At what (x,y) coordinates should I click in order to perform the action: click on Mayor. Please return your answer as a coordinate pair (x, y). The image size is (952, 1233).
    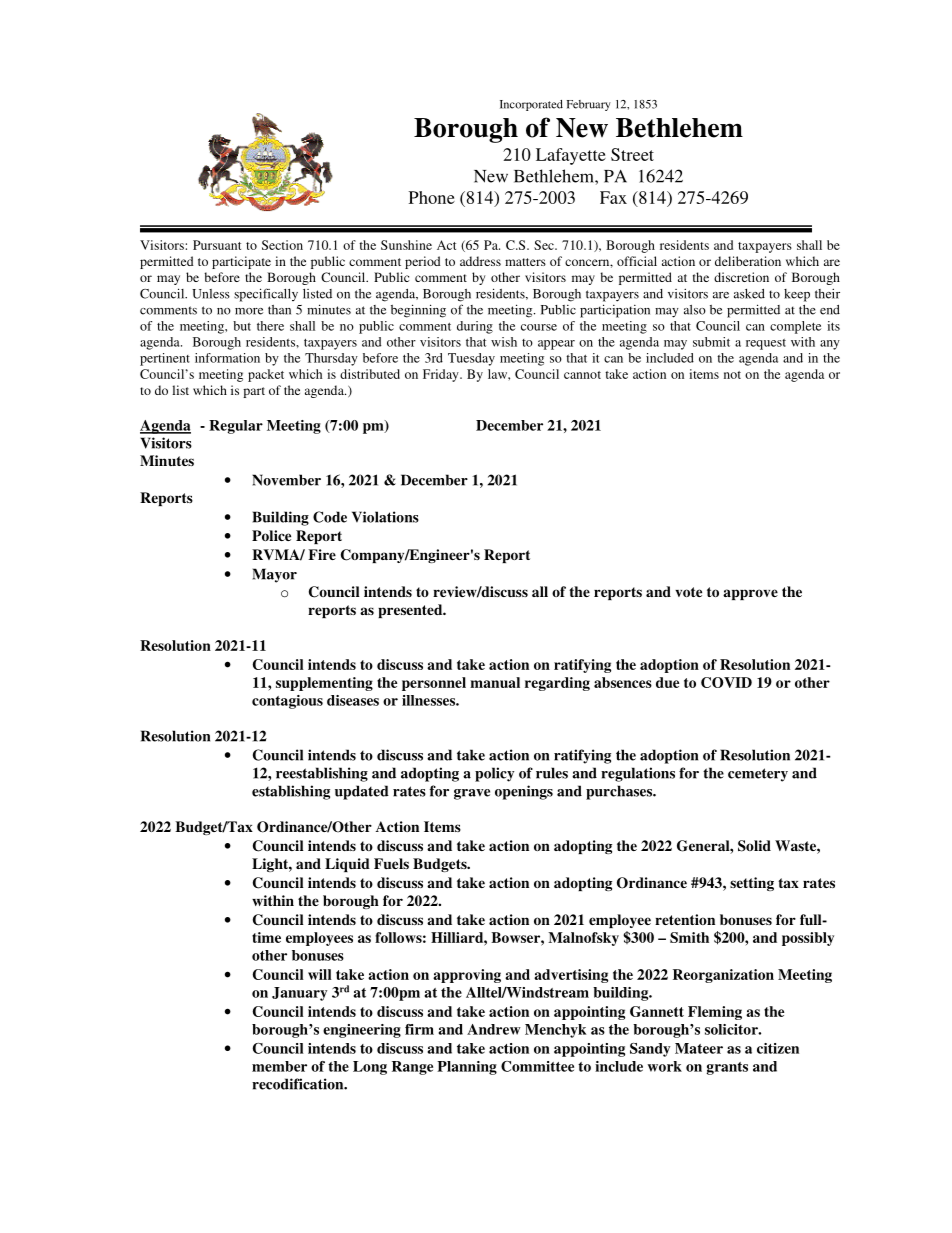
    Looking at the image, I should click on (274, 575).
